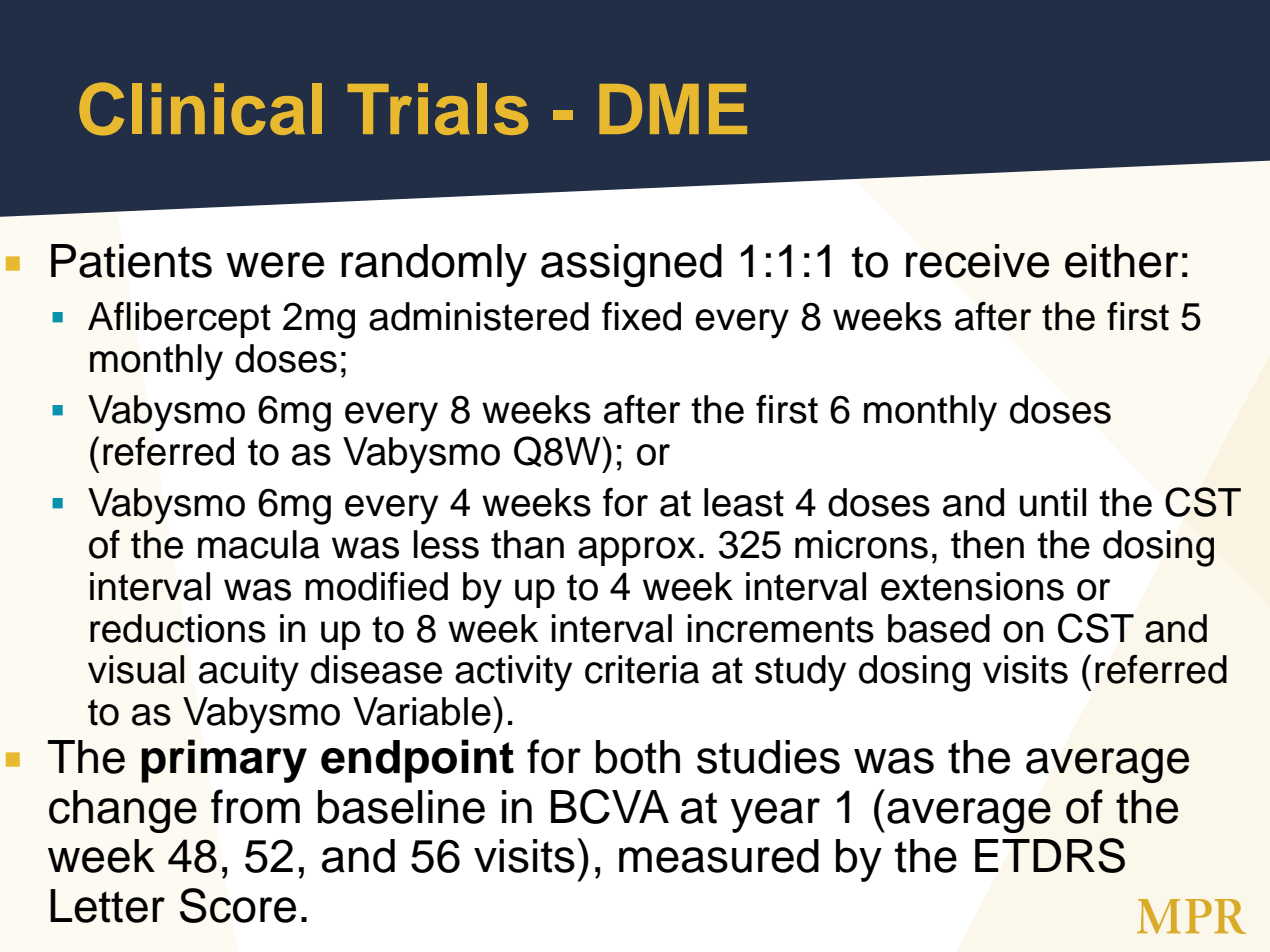 The image size is (1270, 952). I want to click on DME, so click(673, 109).
